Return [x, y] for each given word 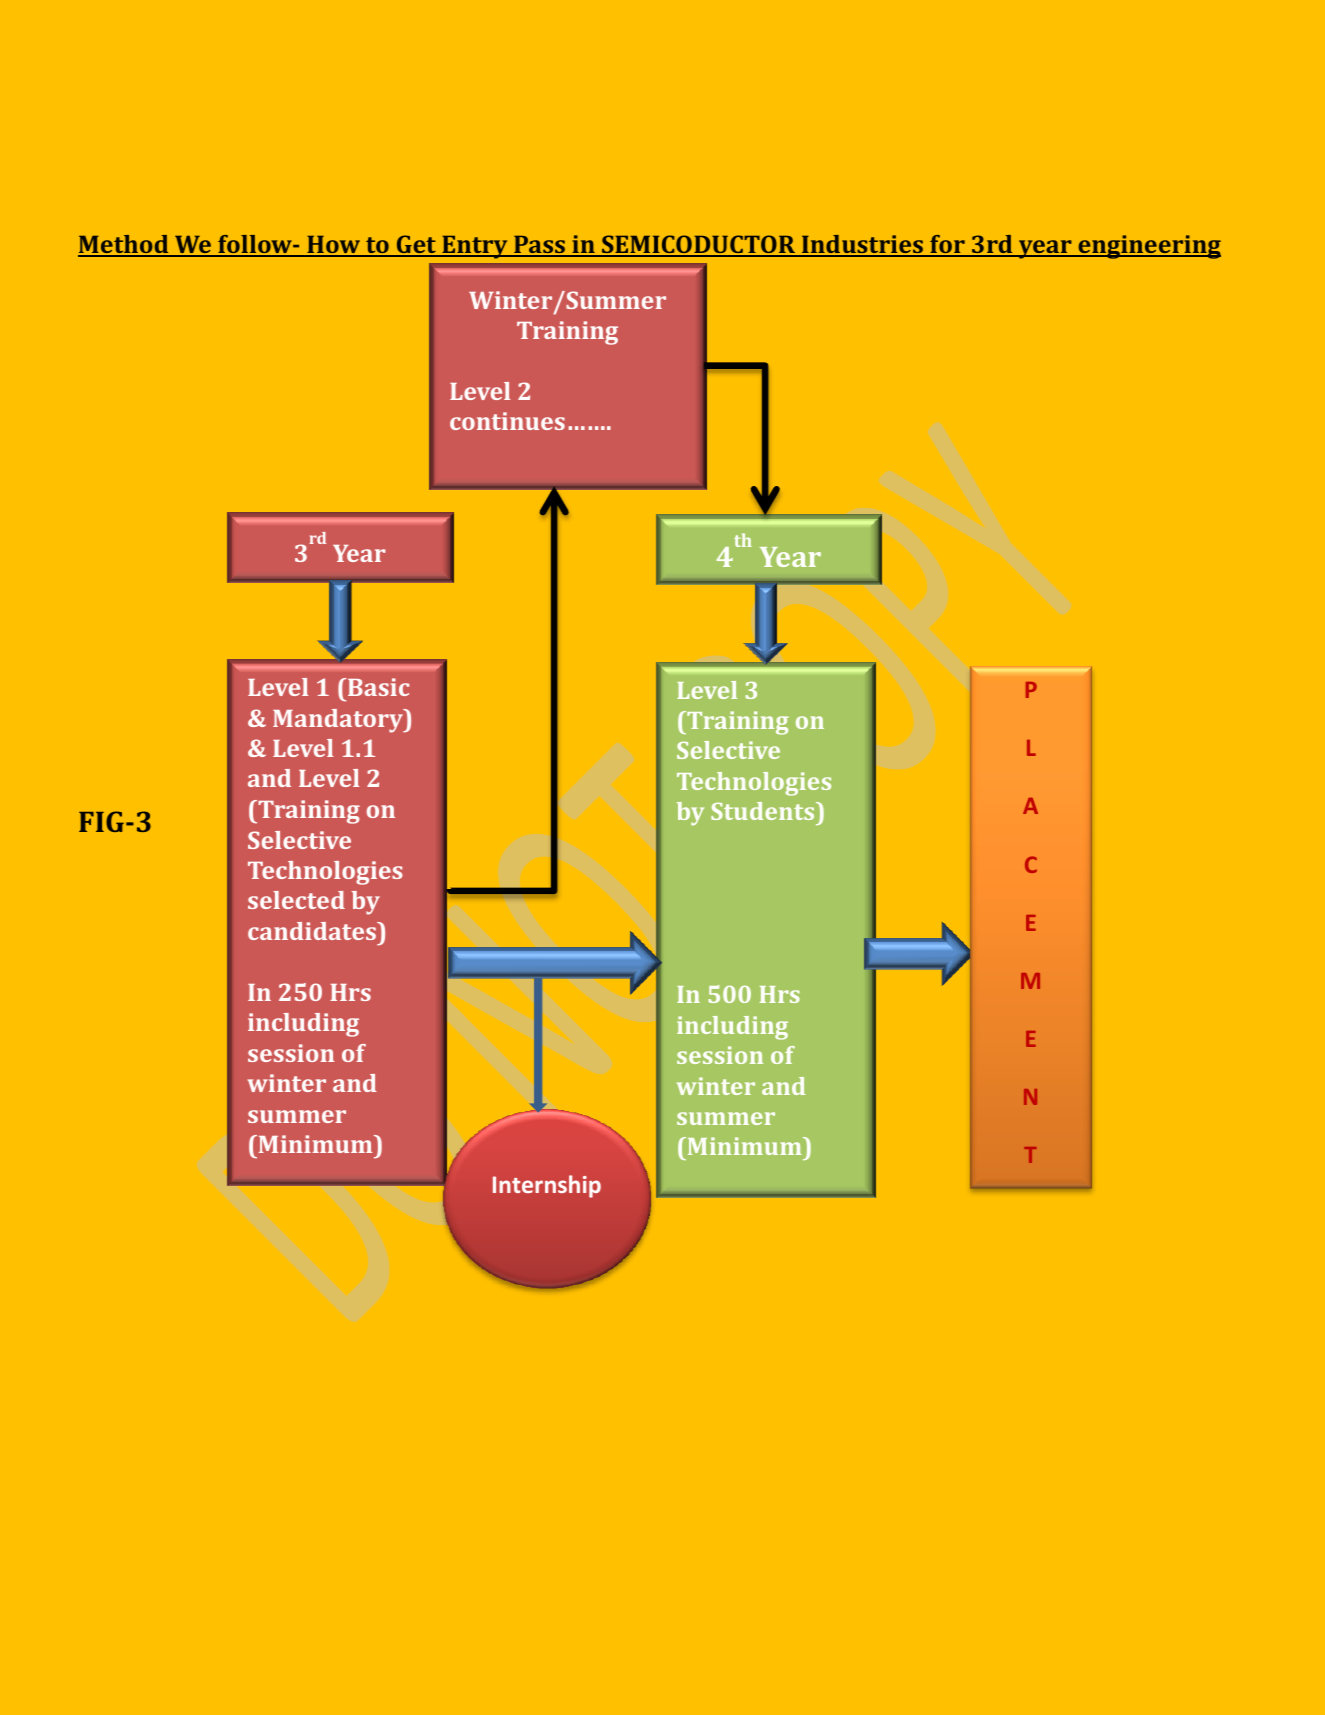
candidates [313, 931]
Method [124, 245]
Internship [547, 1186]
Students [764, 811]
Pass [539, 246]
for [947, 245]
